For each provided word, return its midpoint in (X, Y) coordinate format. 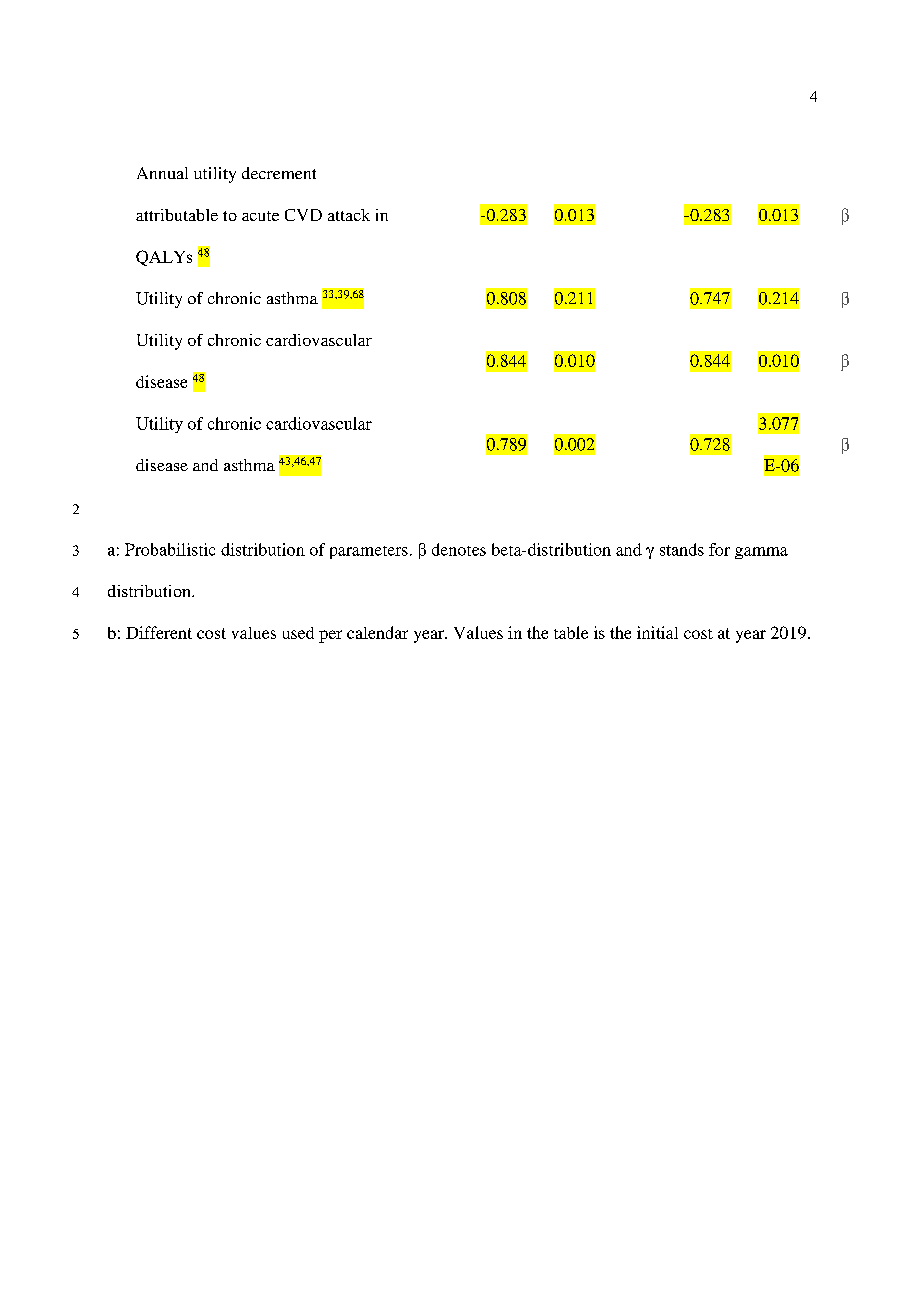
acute (260, 216)
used (298, 633)
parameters (369, 552)
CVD (303, 215)
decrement (279, 173)
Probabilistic (170, 549)
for (719, 549)
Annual (162, 173)
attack (349, 215)
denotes (459, 549)
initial (657, 632)
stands (682, 549)
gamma (761, 553)
